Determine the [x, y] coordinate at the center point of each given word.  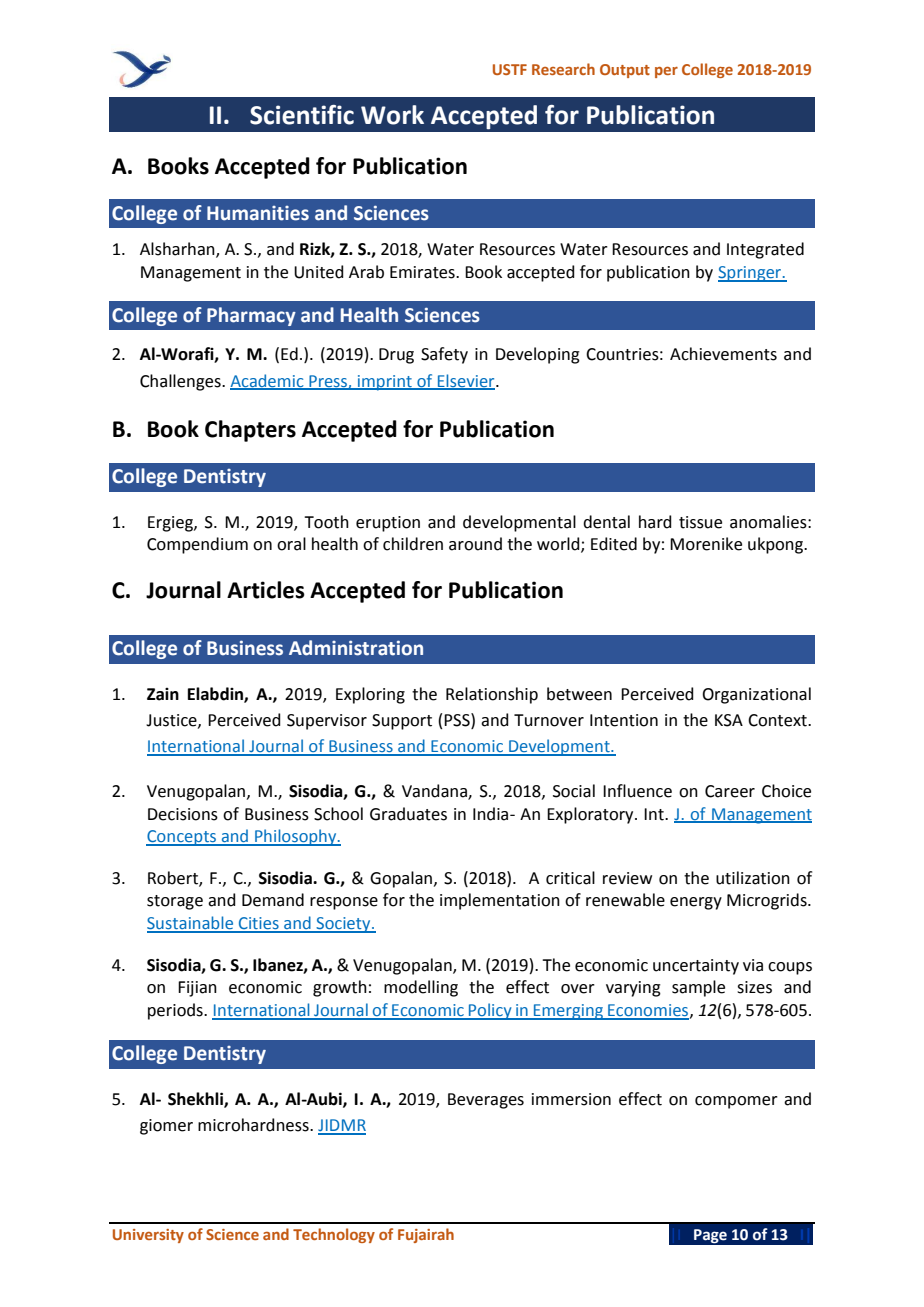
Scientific [302, 115]
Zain [163, 694]
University [148, 1236]
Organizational [756, 695]
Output [625, 71]
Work [392, 115]
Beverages [486, 1101]
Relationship [492, 695]
